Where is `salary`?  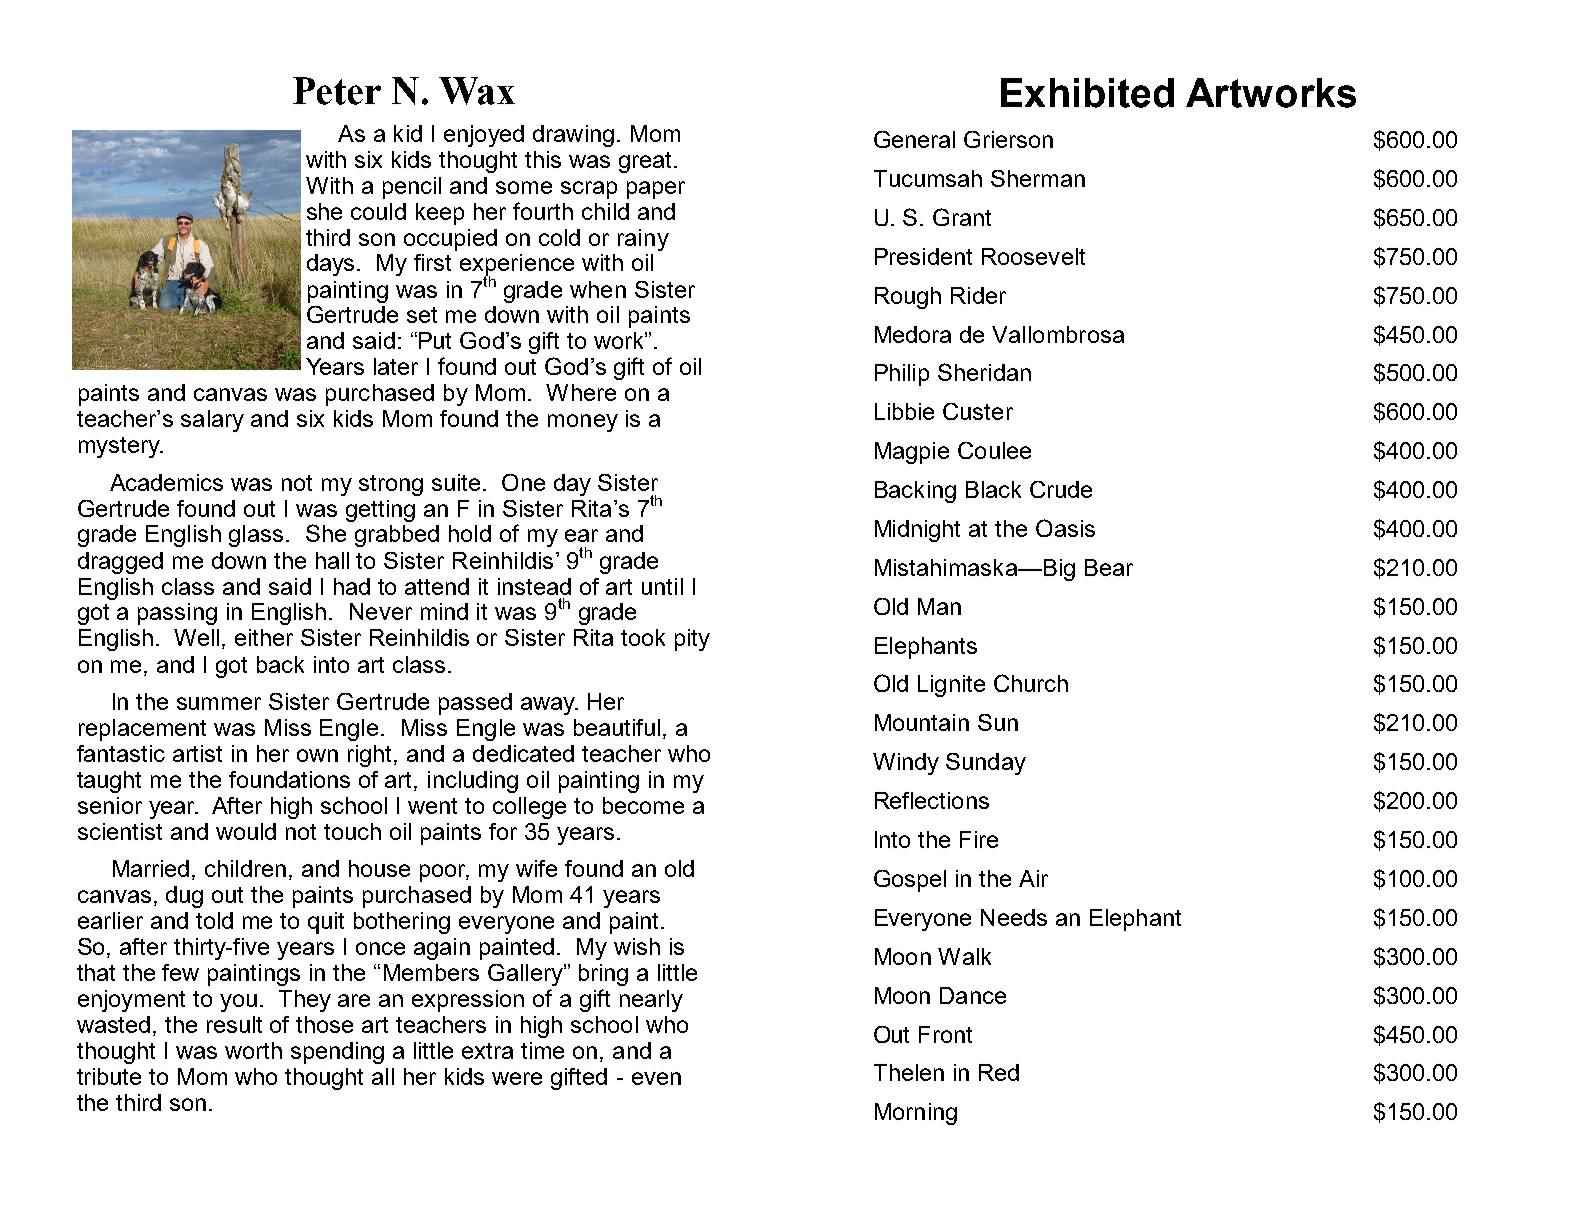 salary is located at coordinates (212, 421).
